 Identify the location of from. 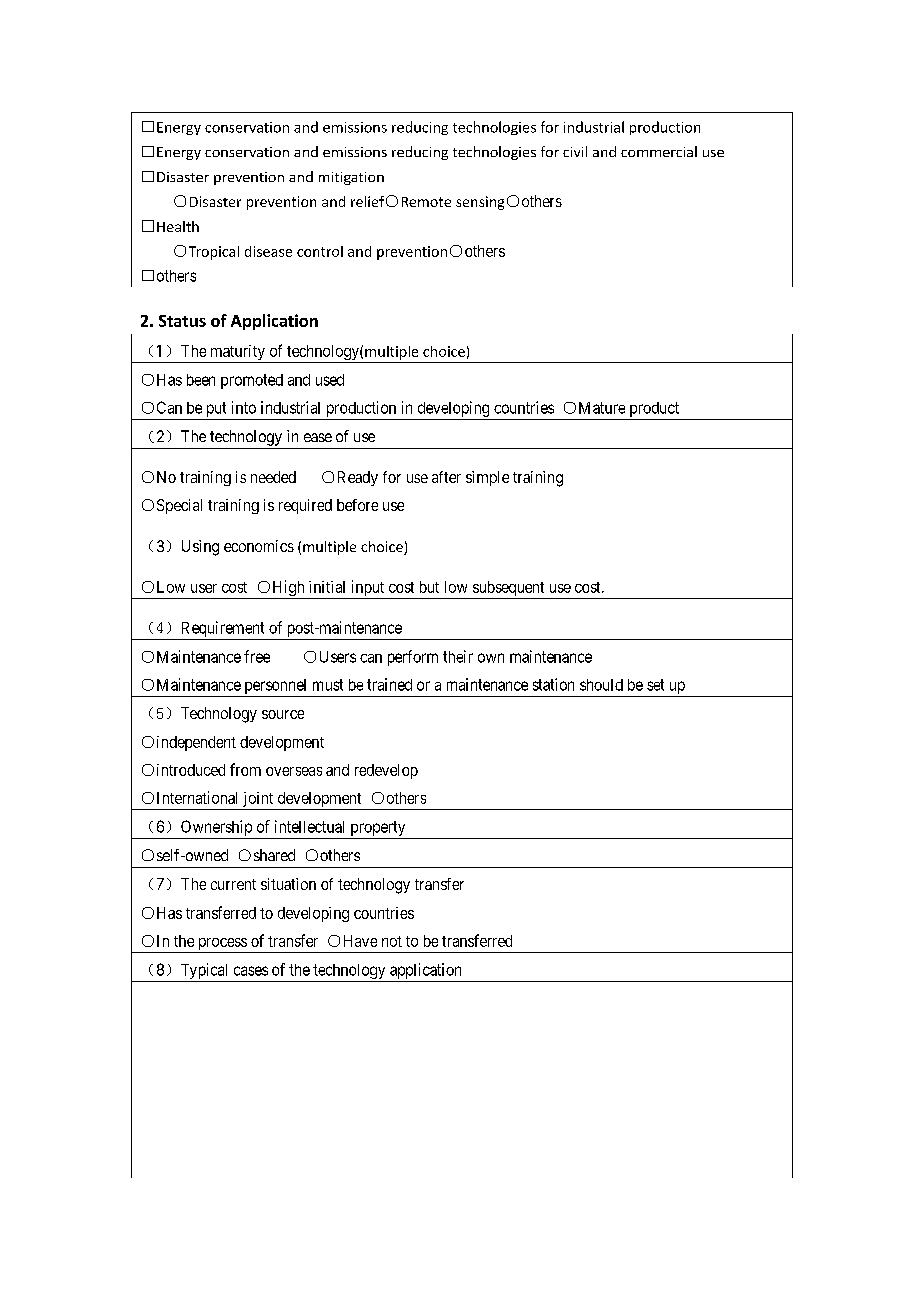
(245, 769).
